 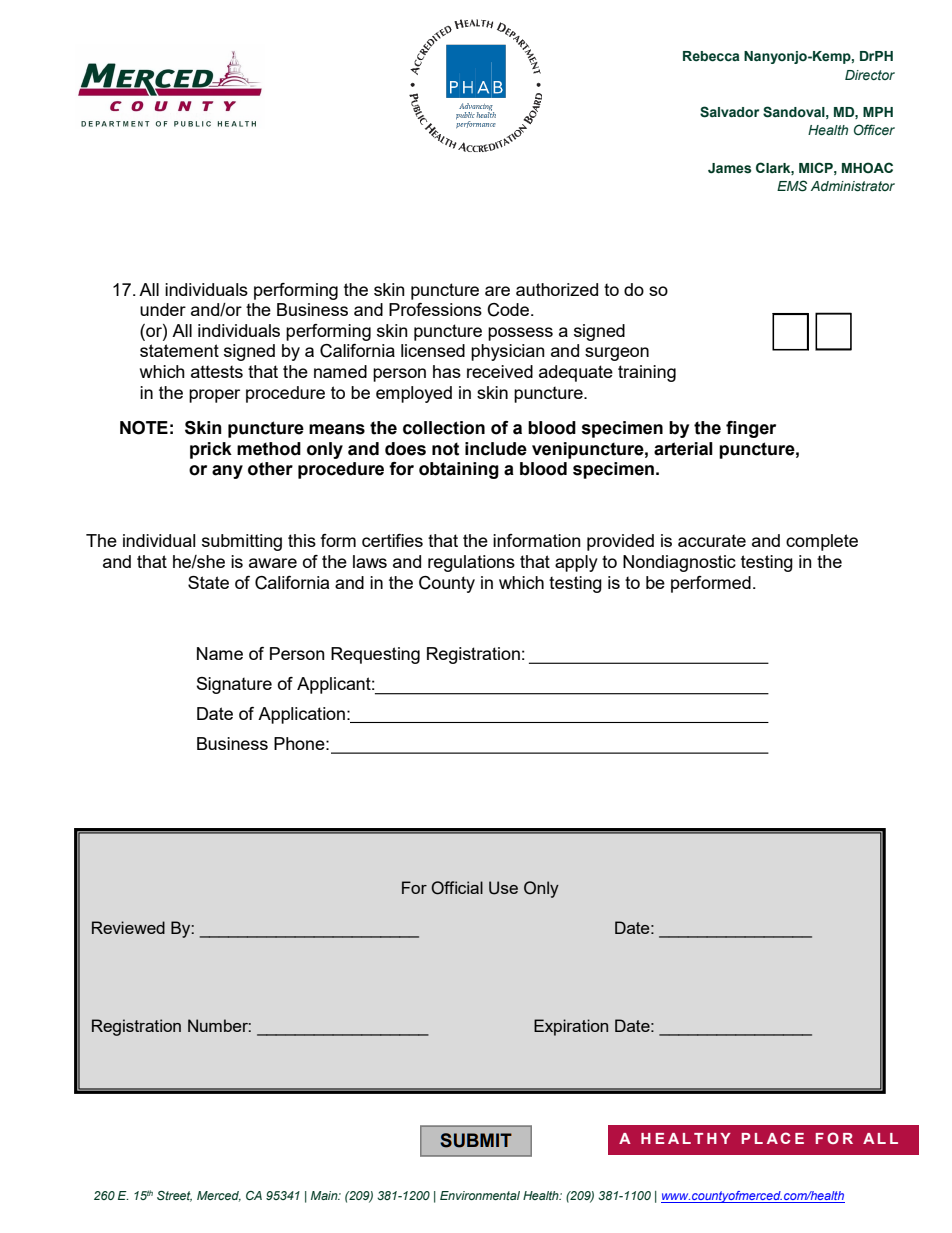 I want to click on Street, so click(x=174, y=1196).
